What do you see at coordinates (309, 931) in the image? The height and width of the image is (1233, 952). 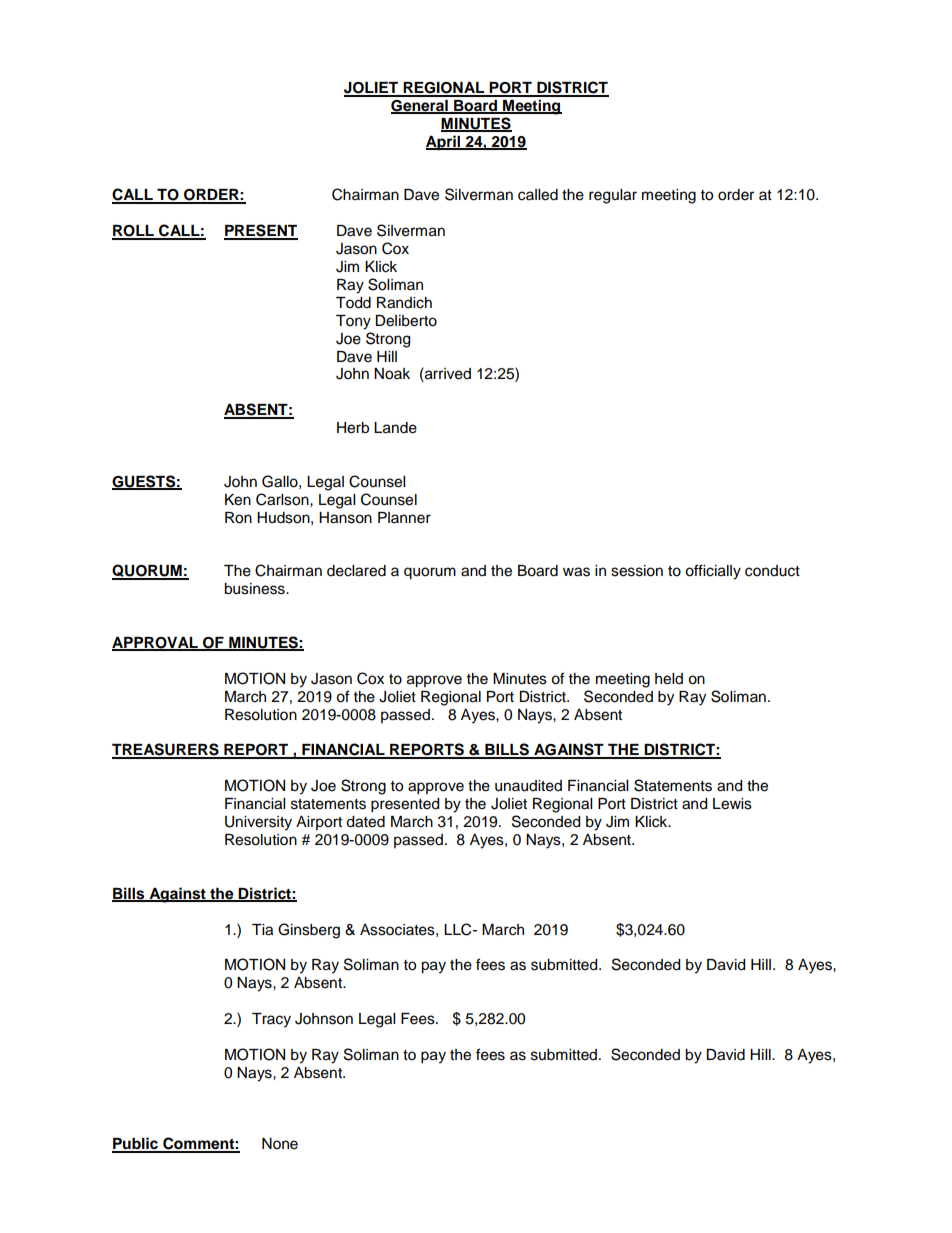 I see `Ginsberg` at bounding box center [309, 931].
